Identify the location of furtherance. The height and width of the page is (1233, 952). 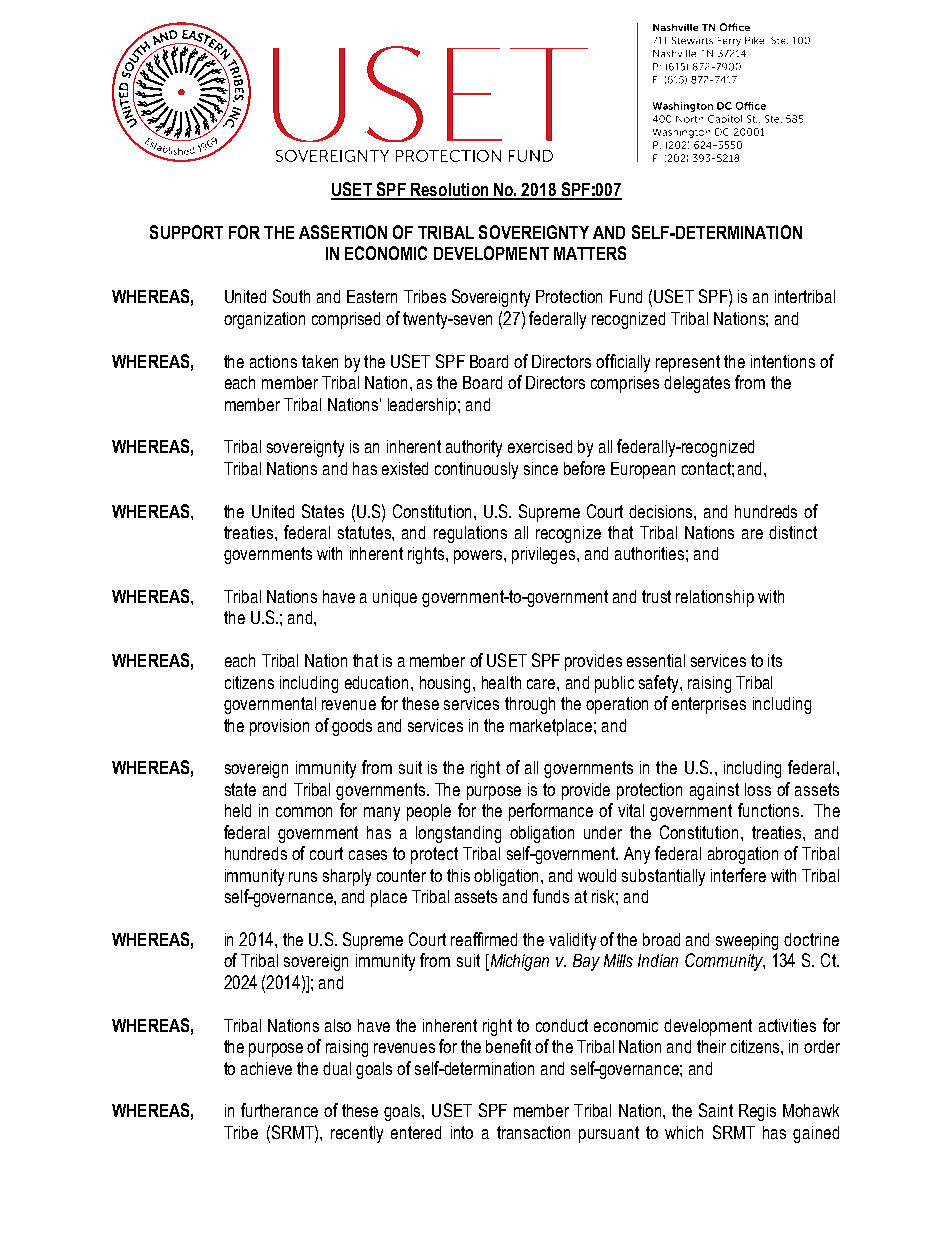
(279, 1110).
